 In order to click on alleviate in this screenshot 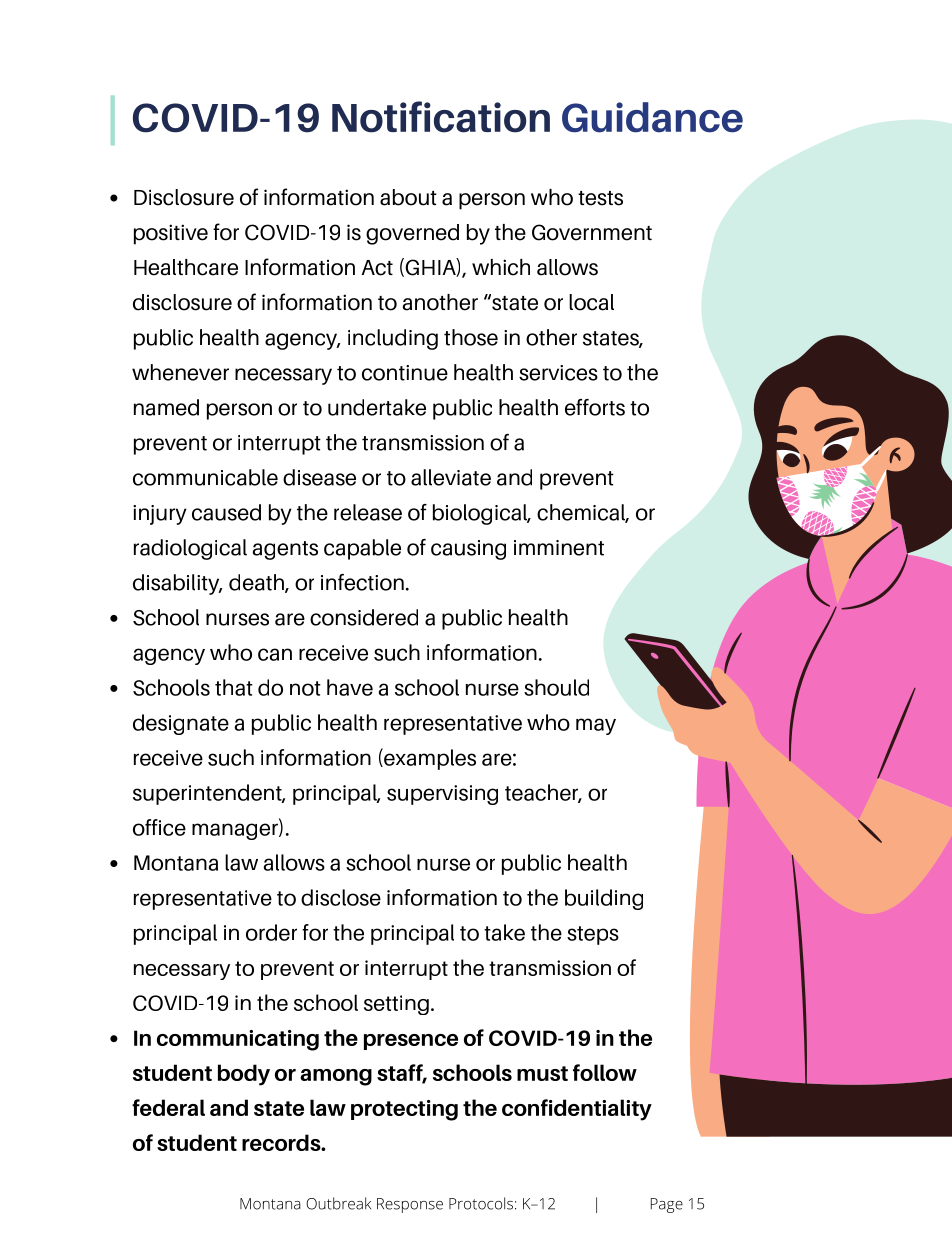, I will do `click(451, 477)`.
